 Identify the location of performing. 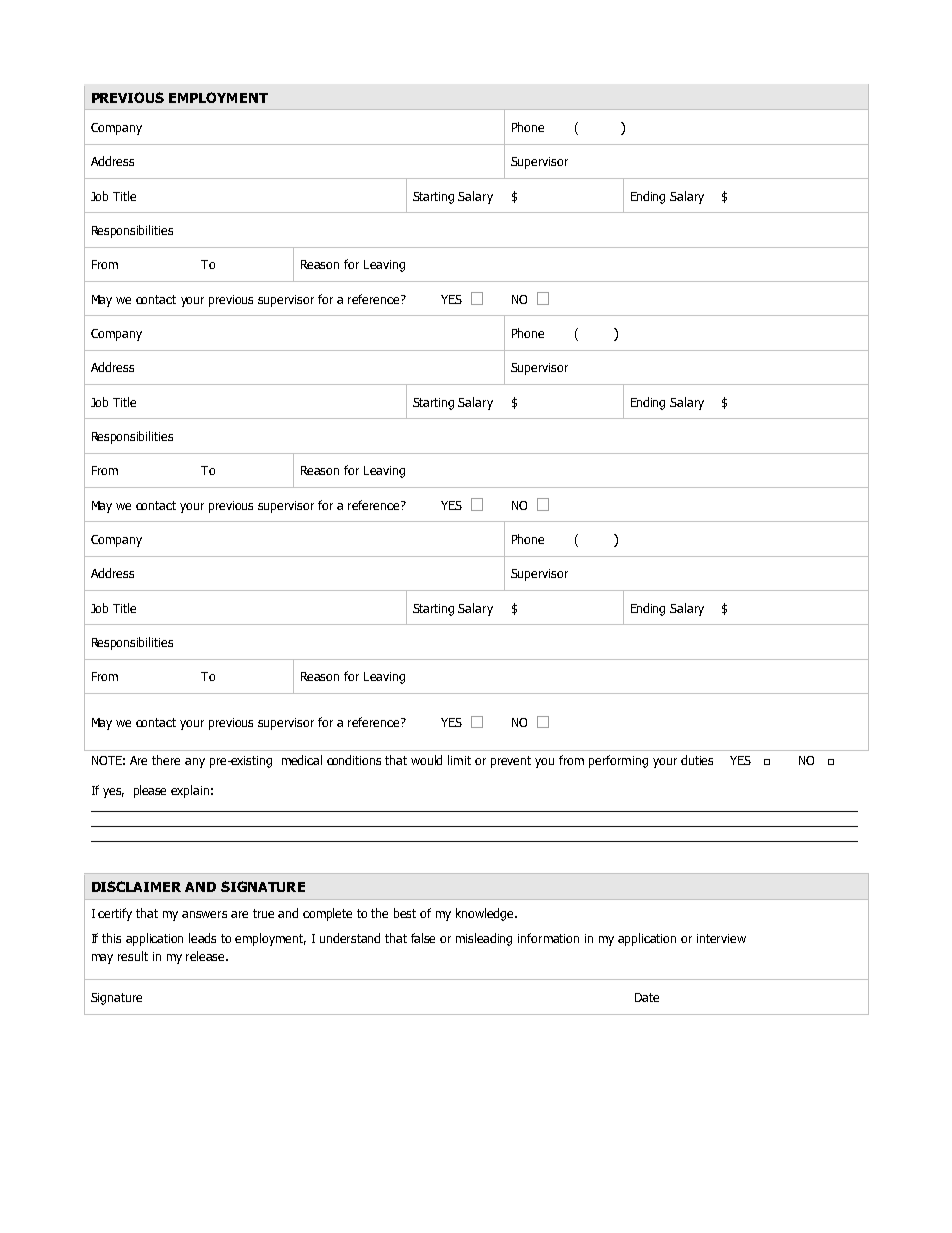
(618, 761).
